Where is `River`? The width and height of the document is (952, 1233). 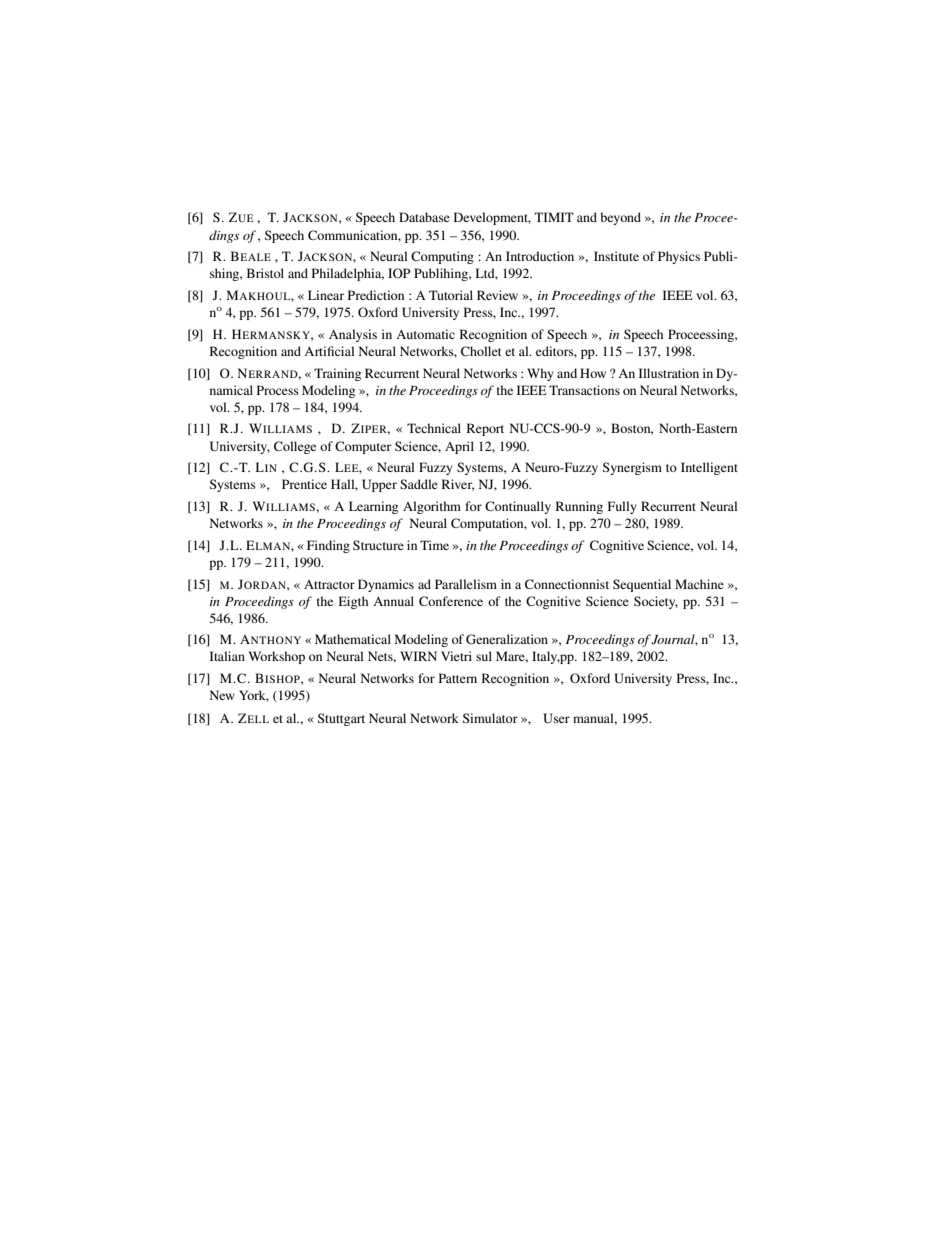
River is located at coordinates (458, 485).
